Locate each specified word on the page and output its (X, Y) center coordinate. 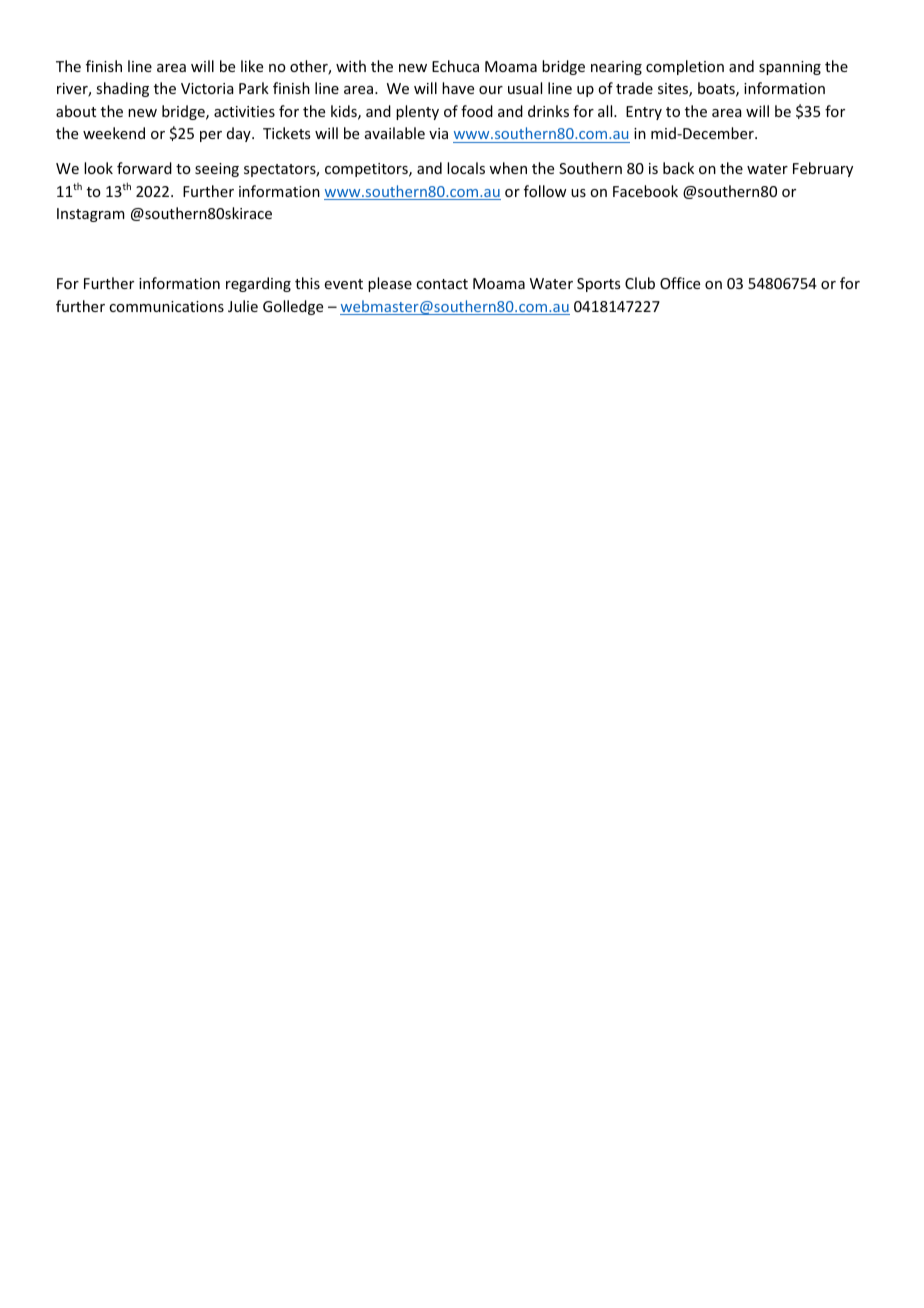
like (252, 66)
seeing (217, 170)
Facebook (645, 191)
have (458, 88)
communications (166, 306)
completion (685, 67)
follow (545, 191)
